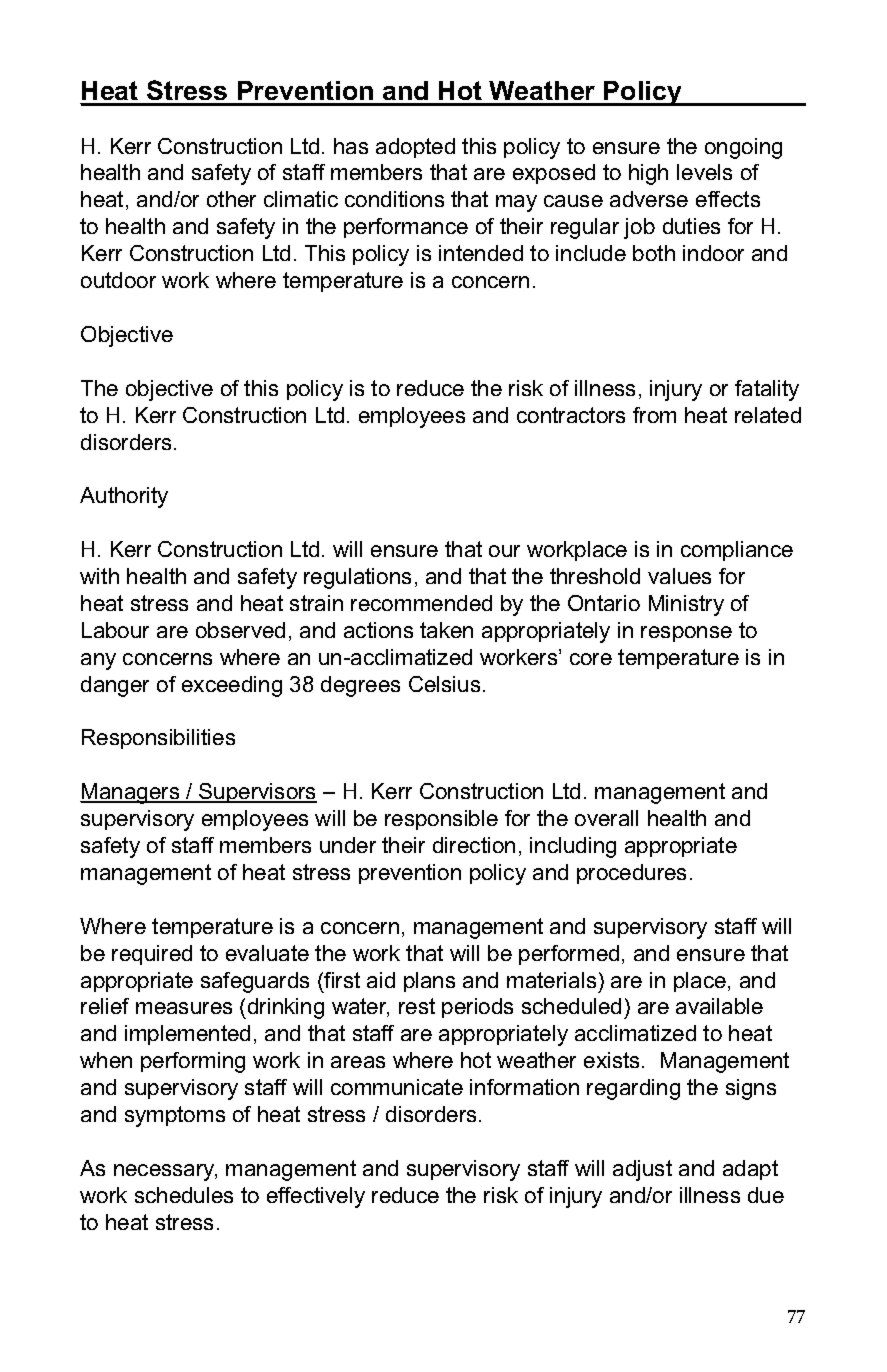  Describe the element at coordinates (704, 172) in the document. I see `levels` at that location.
